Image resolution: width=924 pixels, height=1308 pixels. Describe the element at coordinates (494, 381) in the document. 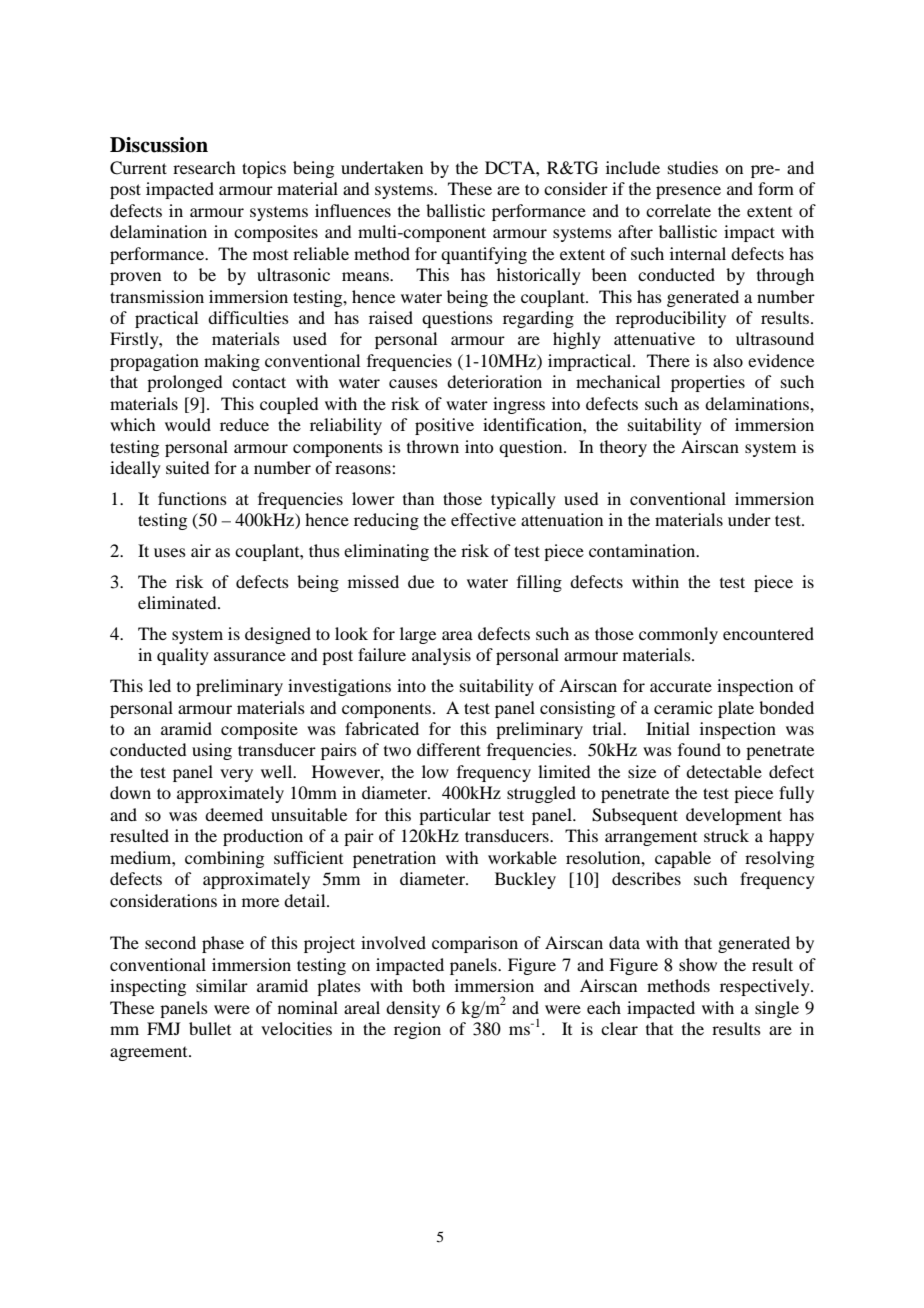

I see `deterioration` at that location.
